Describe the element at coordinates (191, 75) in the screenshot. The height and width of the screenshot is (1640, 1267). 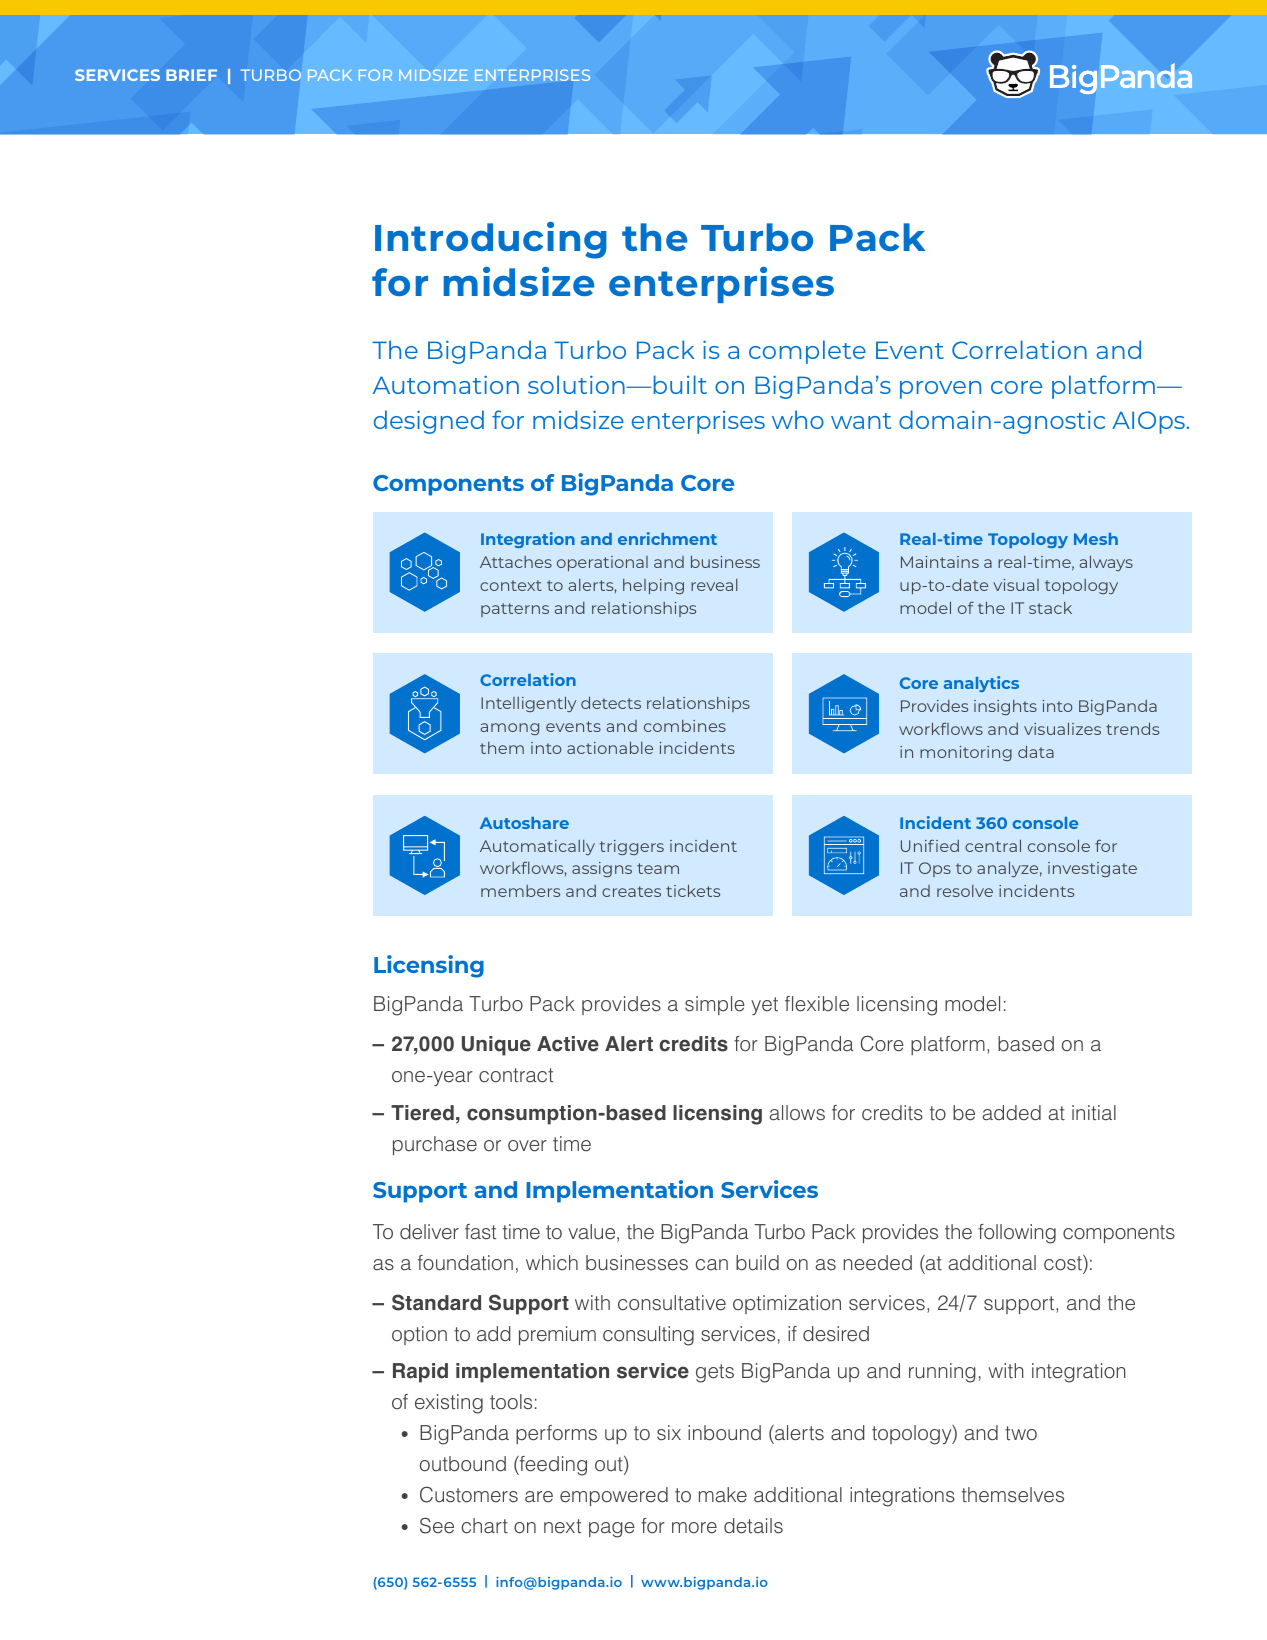
I see `BRIEF` at that location.
